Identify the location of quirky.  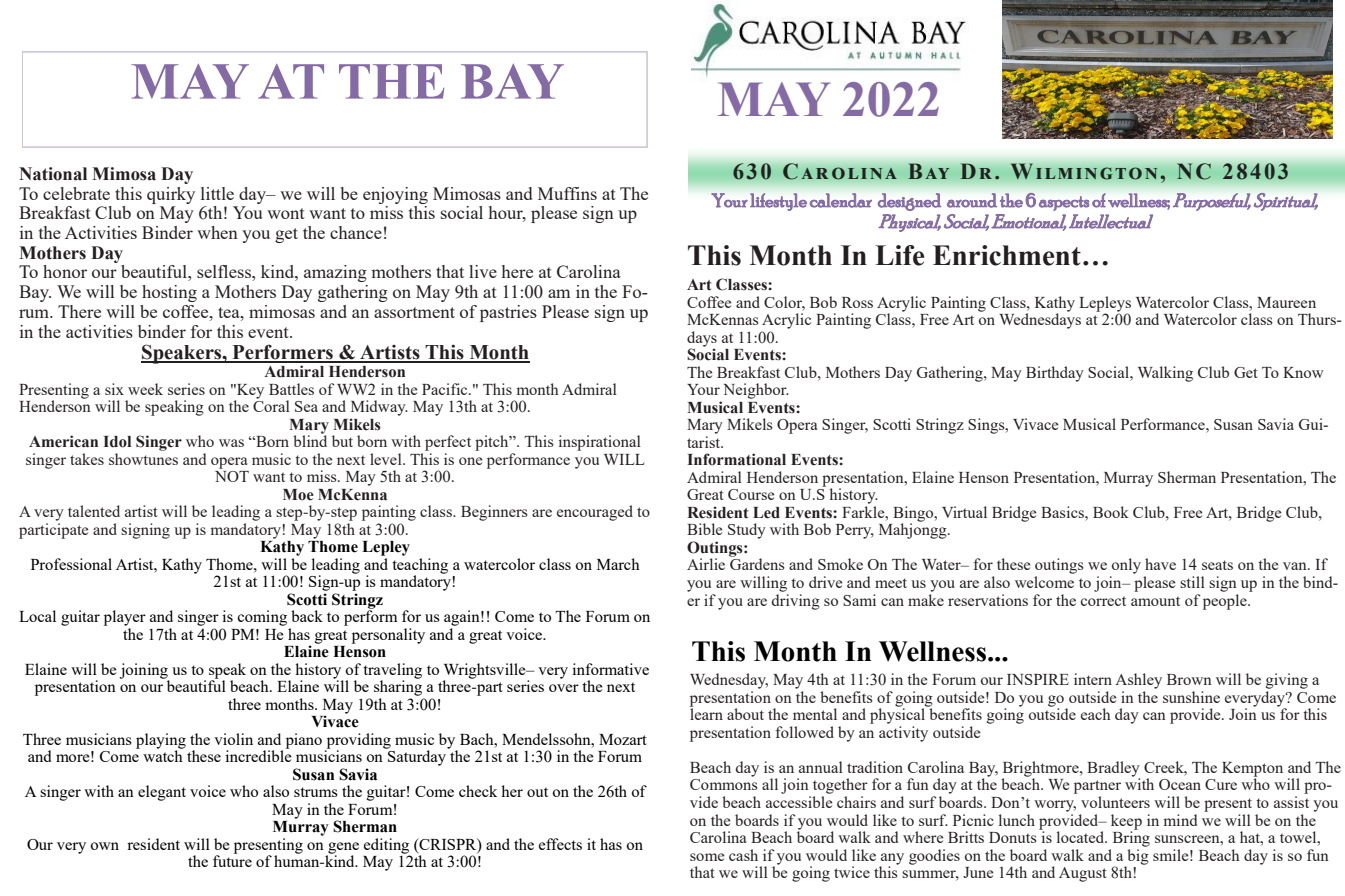
(171, 195).
